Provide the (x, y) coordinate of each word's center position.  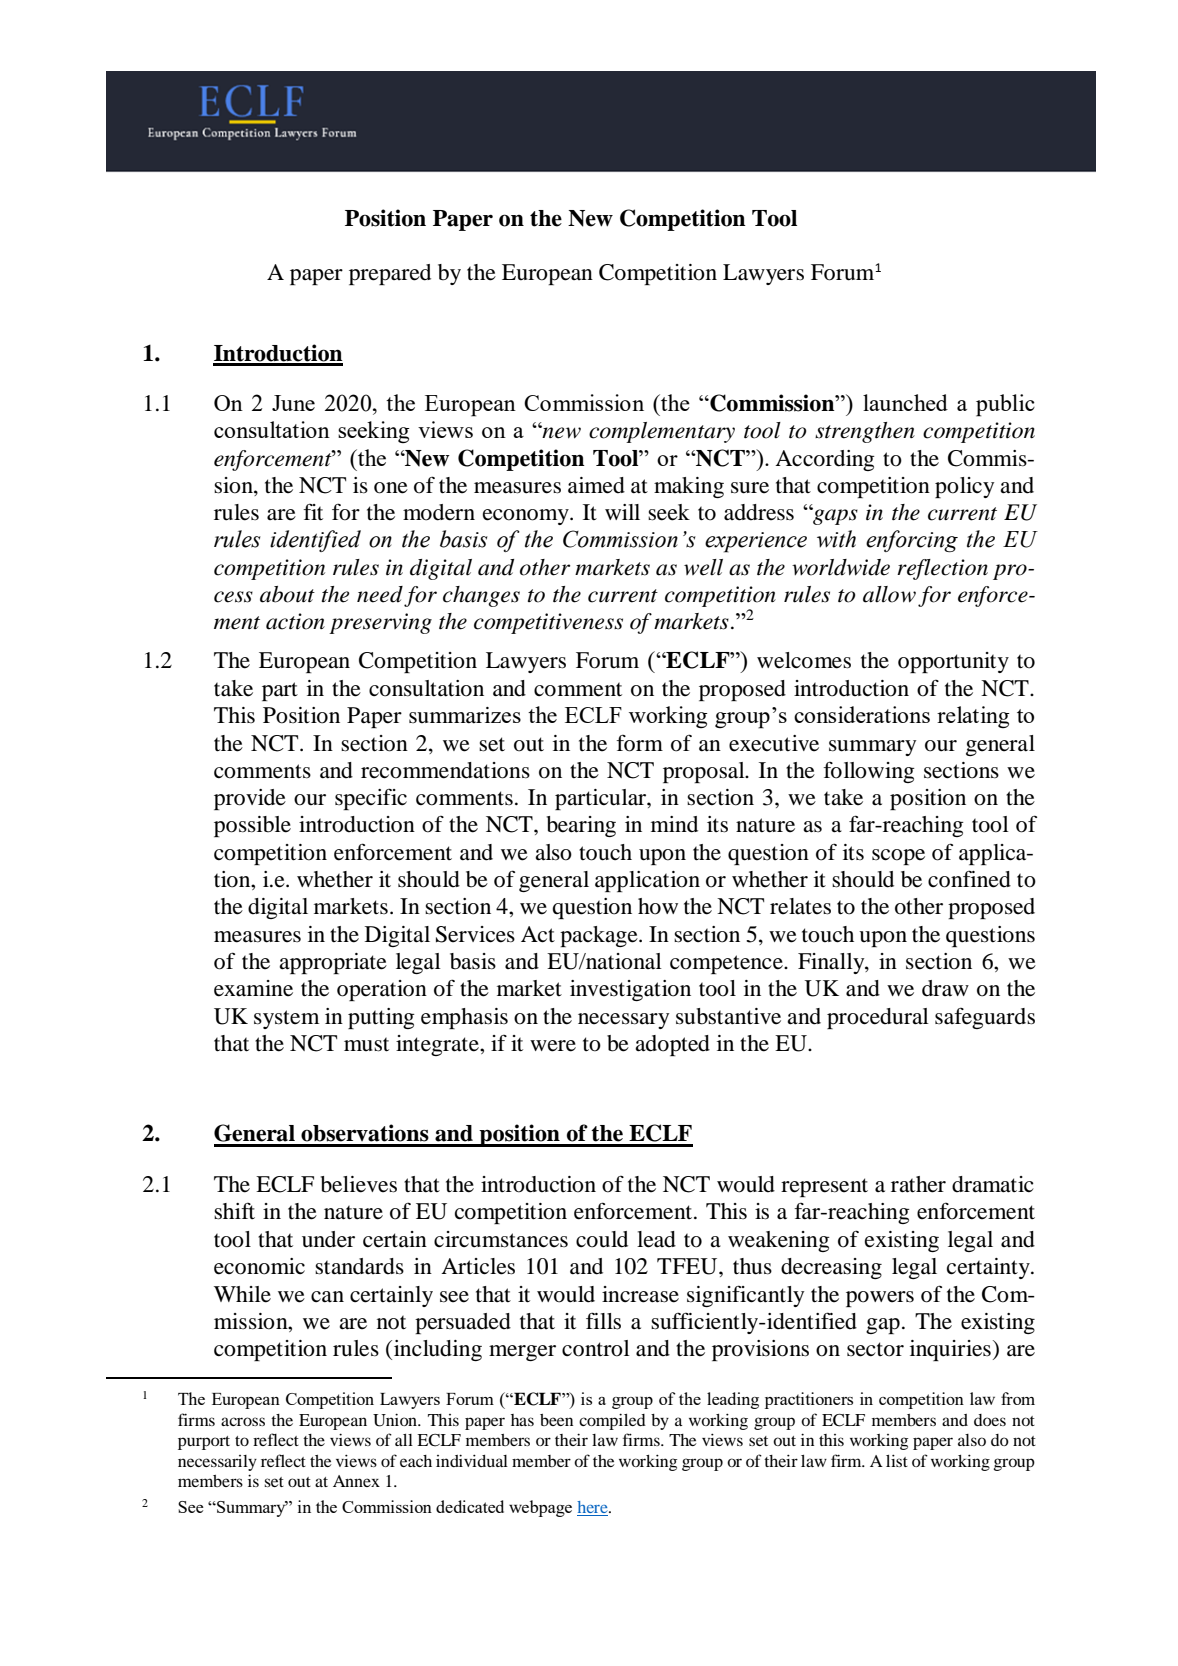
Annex (356, 1481)
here (593, 1508)
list (897, 1460)
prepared (390, 274)
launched (905, 402)
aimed (596, 485)
